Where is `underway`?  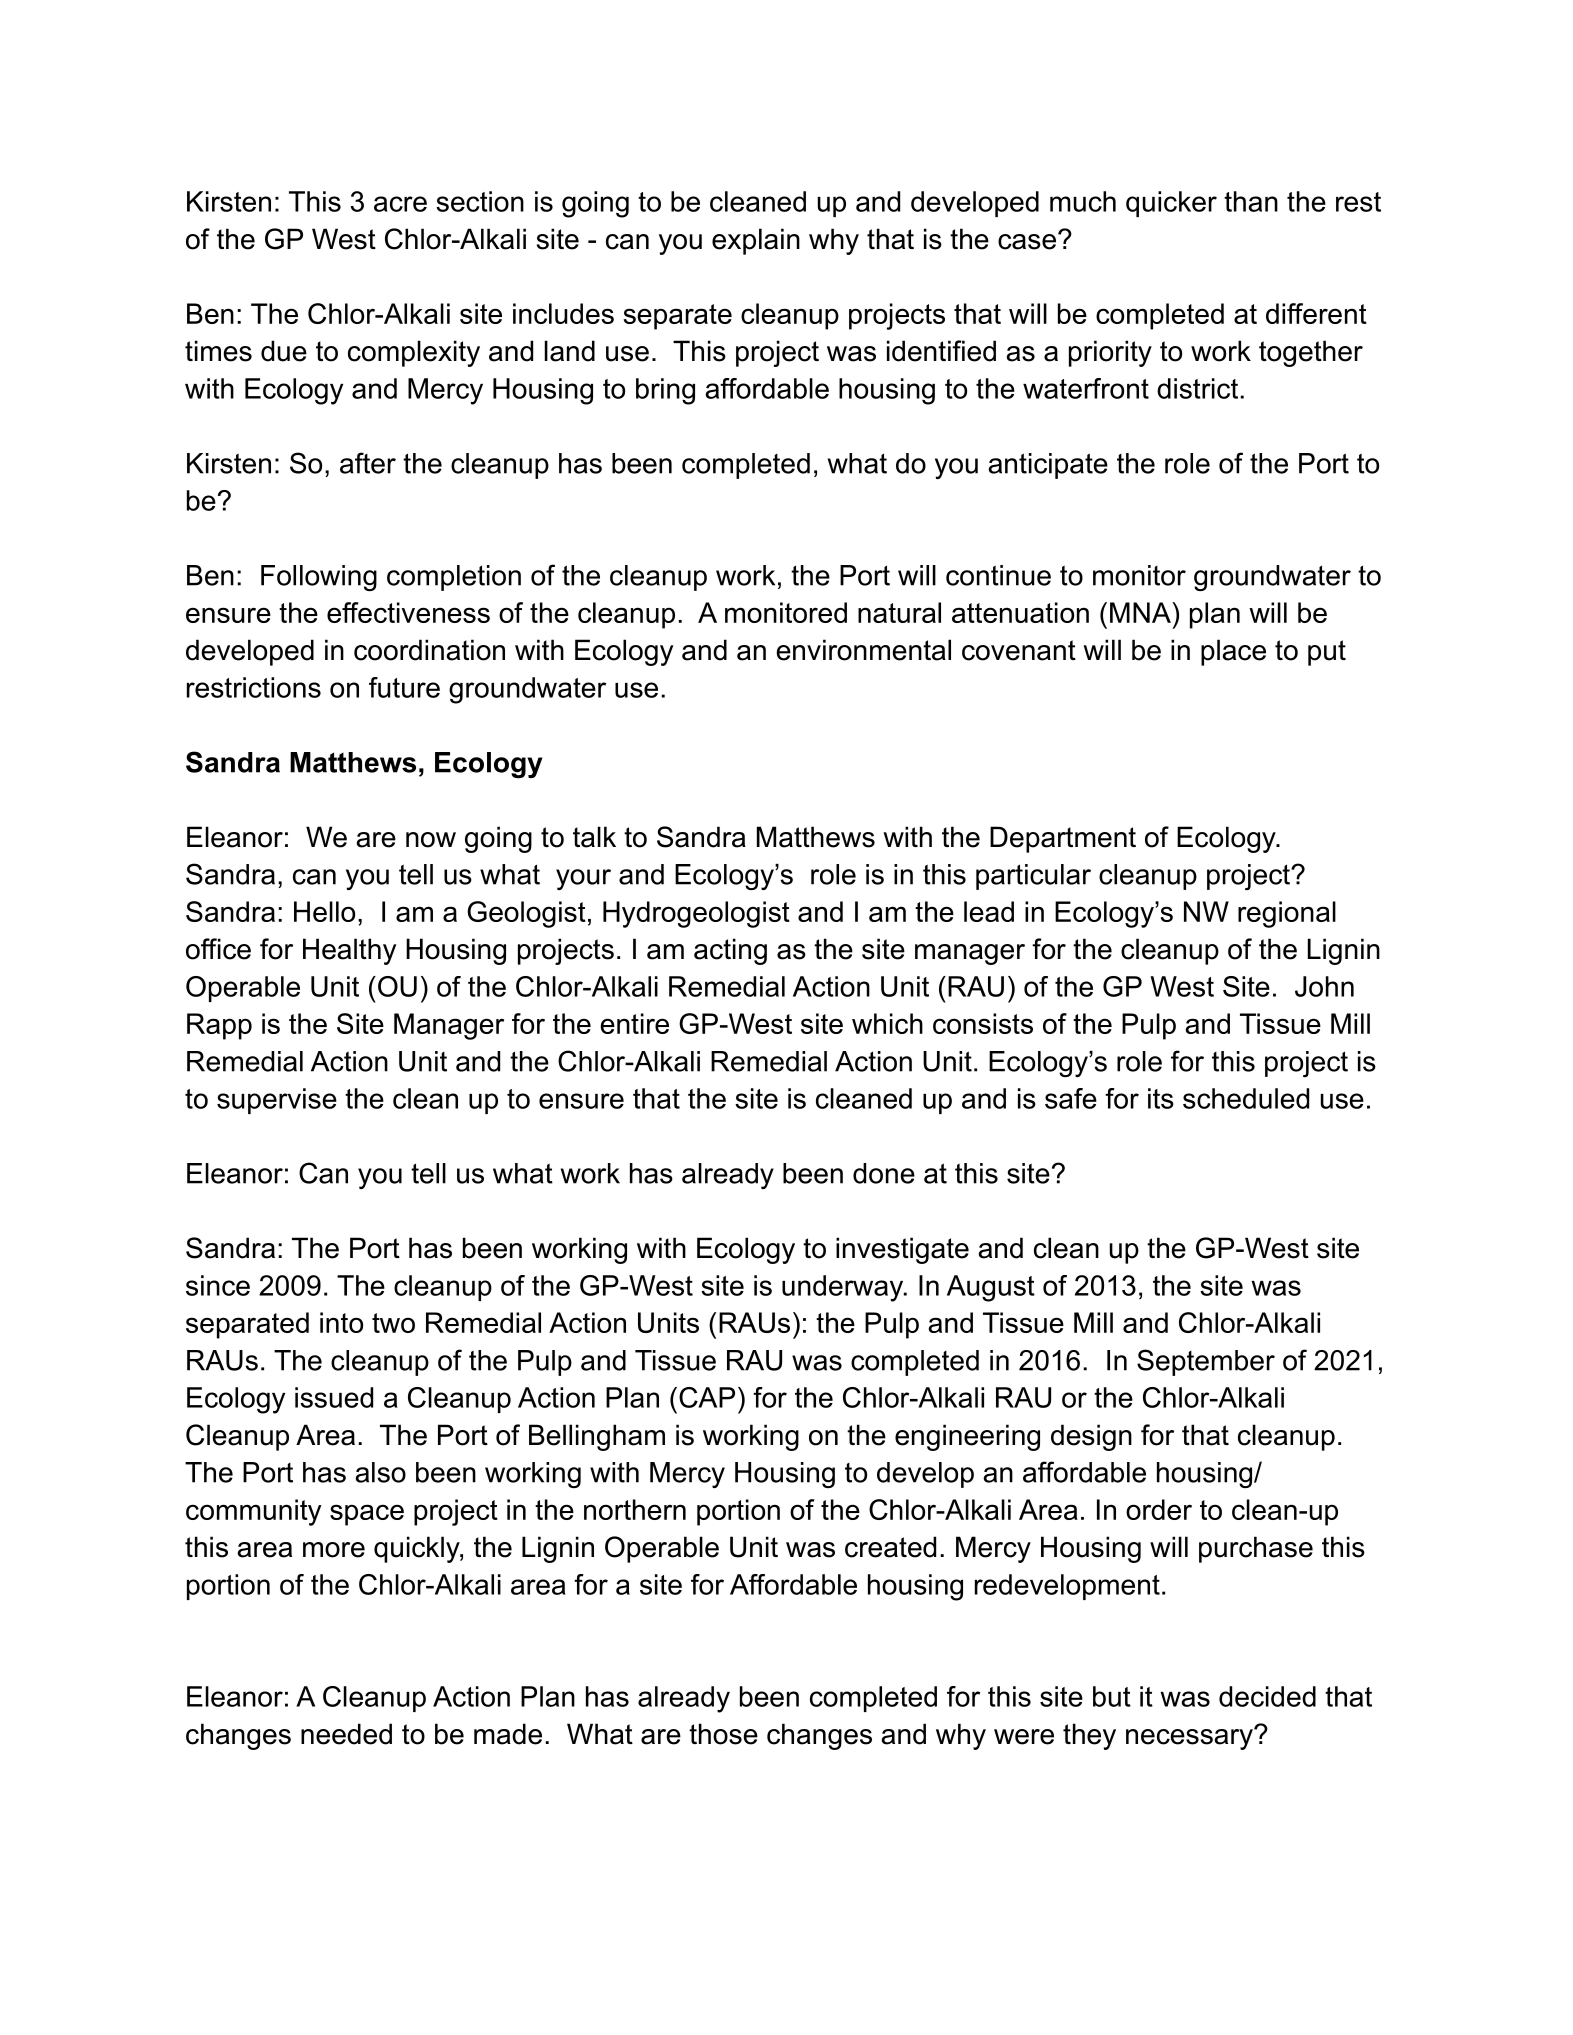
underway is located at coordinates (844, 1288).
